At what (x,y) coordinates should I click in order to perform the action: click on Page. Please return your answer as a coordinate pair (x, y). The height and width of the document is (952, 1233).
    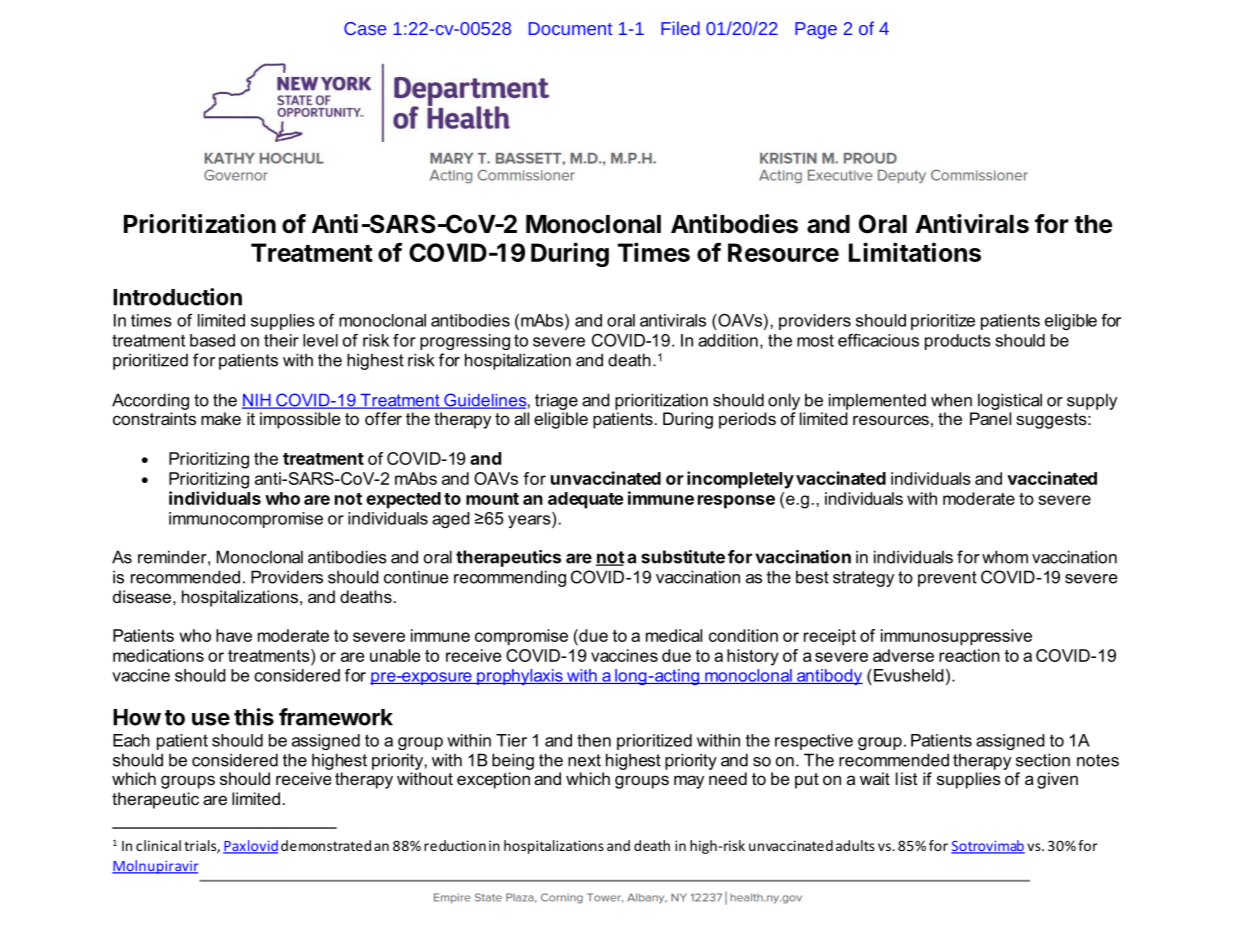
    Looking at the image, I should click on (816, 30).
